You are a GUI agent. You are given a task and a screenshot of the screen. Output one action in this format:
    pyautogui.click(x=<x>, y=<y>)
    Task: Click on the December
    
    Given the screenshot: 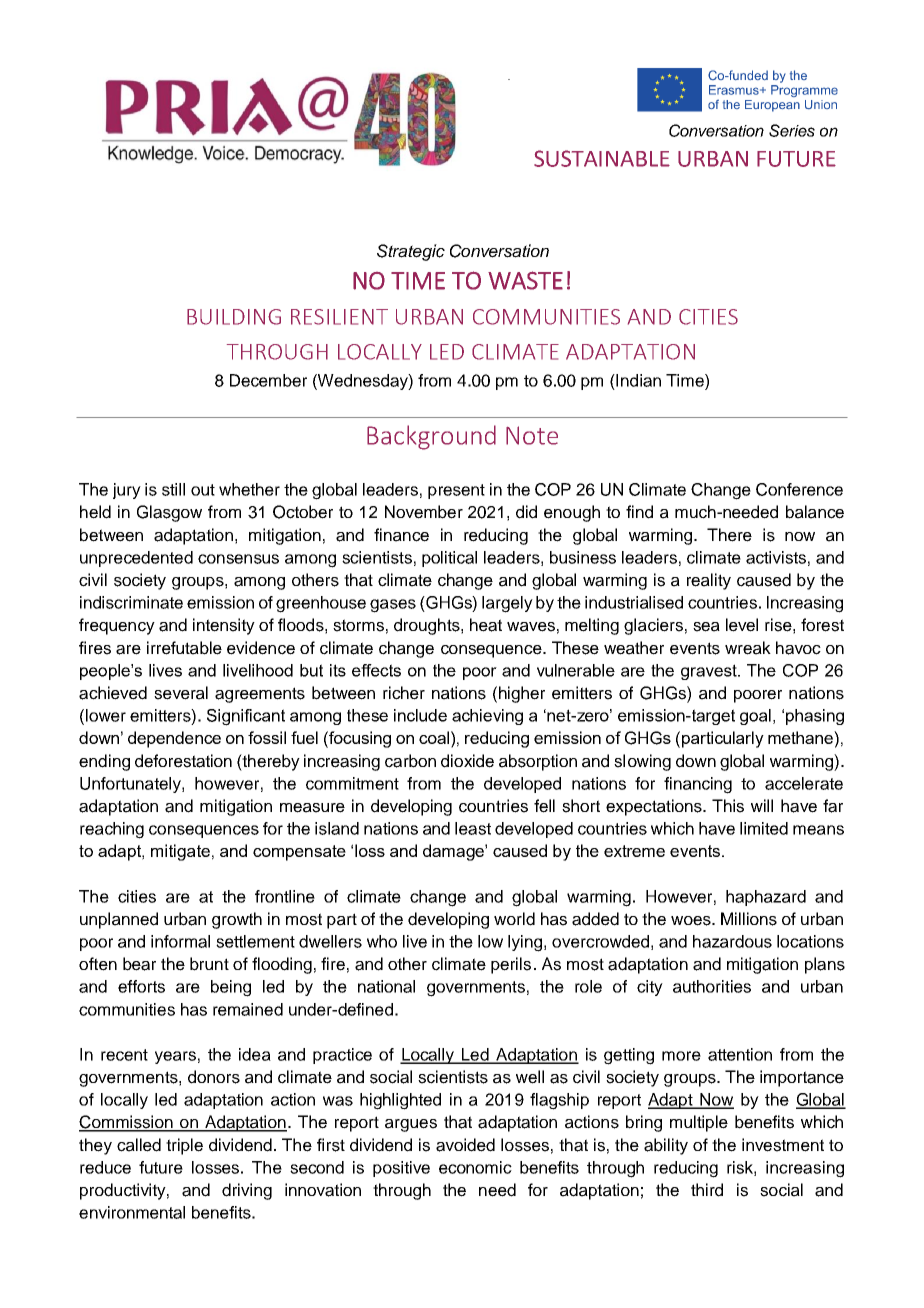 What is the action you would take?
    pyautogui.click(x=268, y=380)
